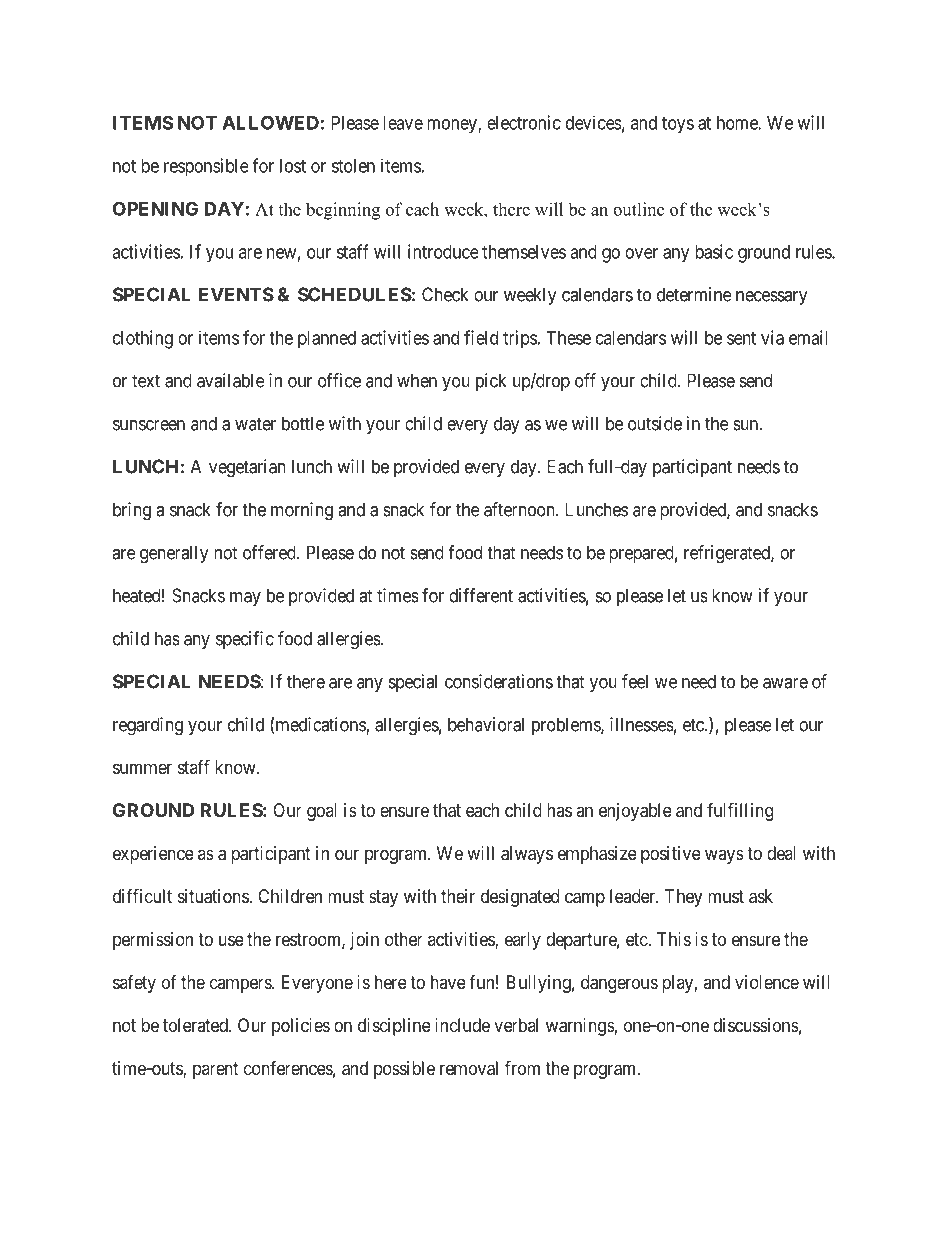  I want to click on may, so click(245, 599).
